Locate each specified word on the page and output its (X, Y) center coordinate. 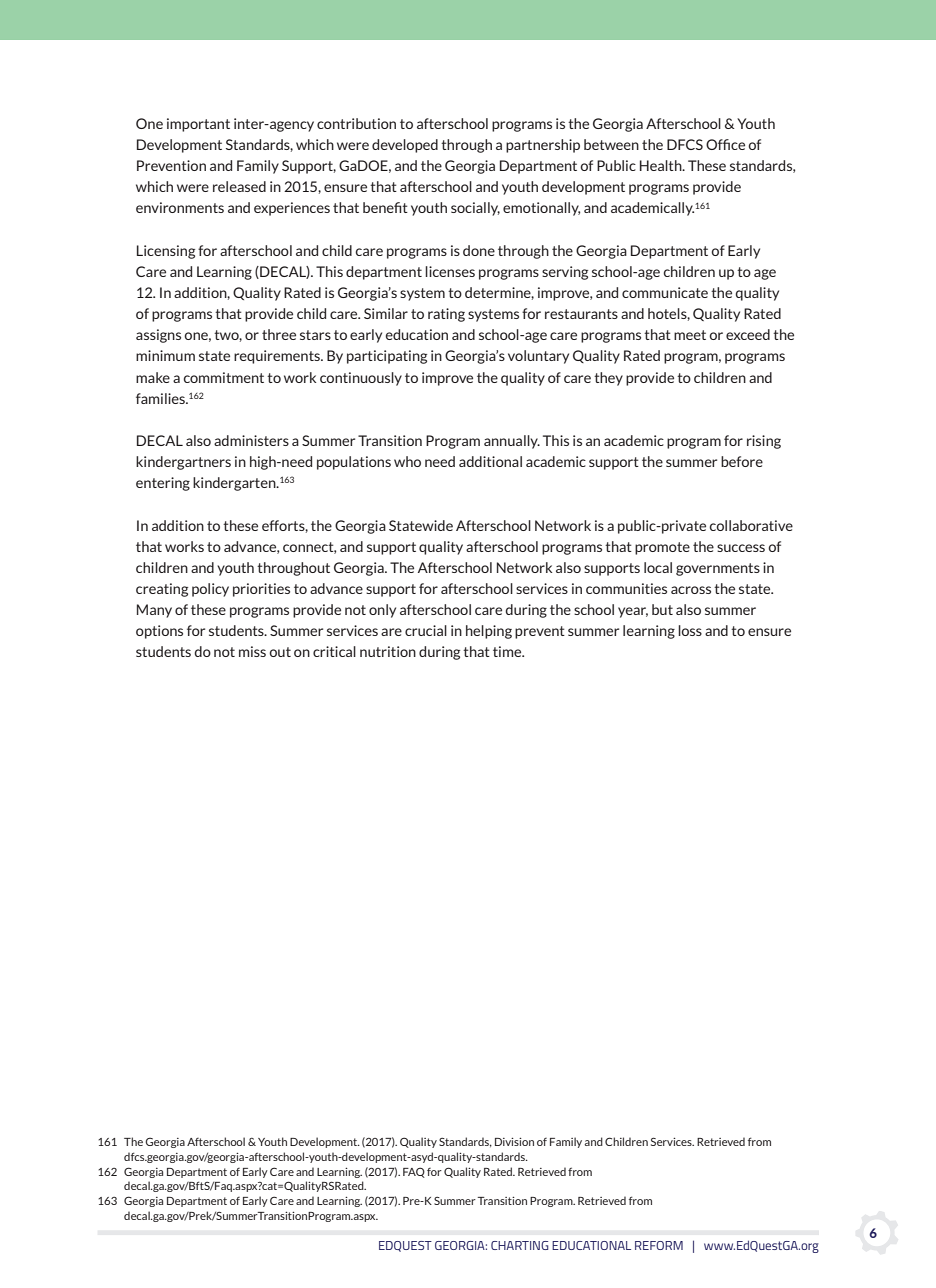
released (239, 186)
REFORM (659, 1245)
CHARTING (520, 1245)
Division (514, 1142)
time (508, 651)
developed (405, 146)
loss (690, 630)
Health (662, 165)
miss (252, 651)
